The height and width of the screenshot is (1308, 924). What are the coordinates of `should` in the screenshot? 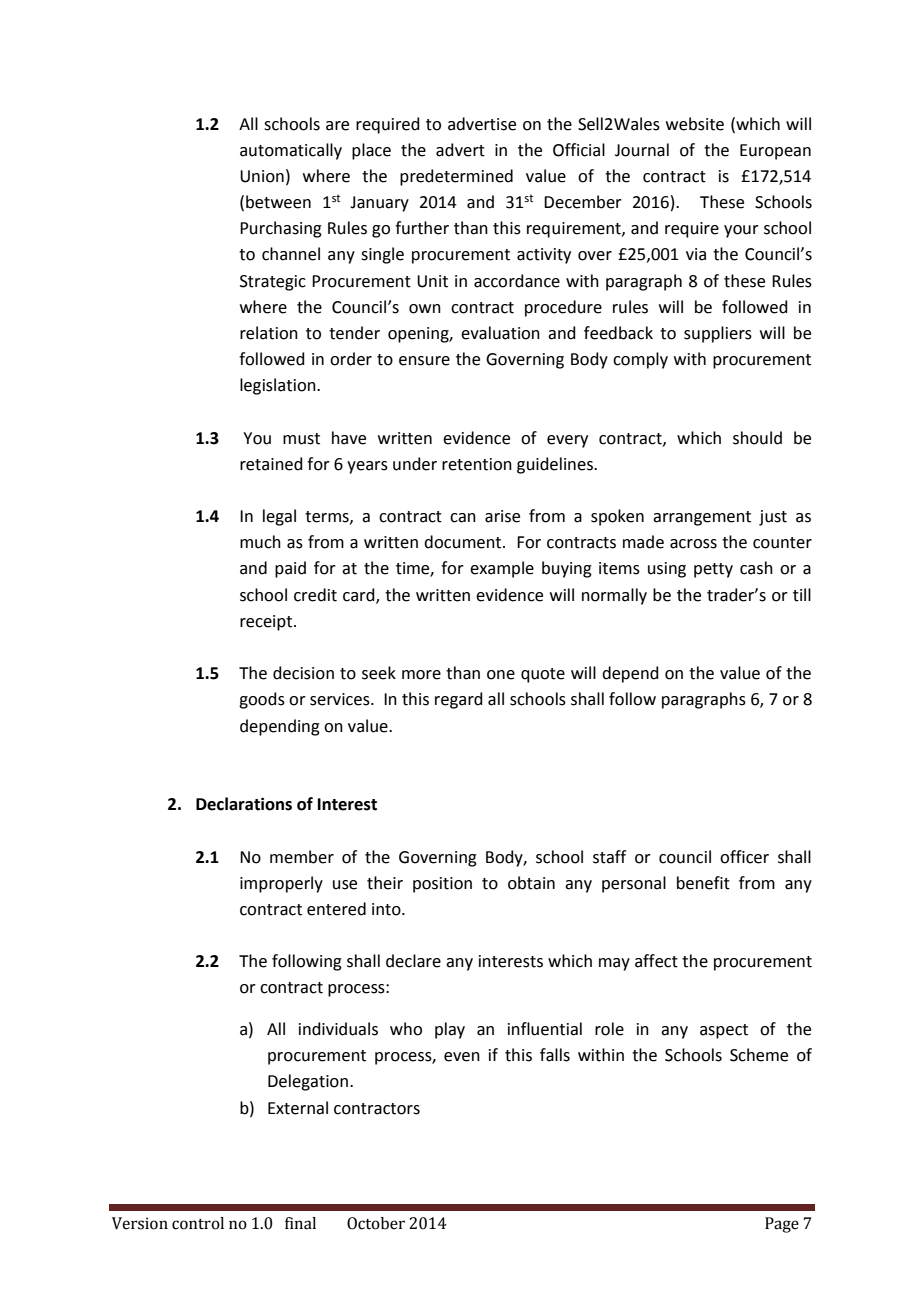 It's located at (757, 438).
